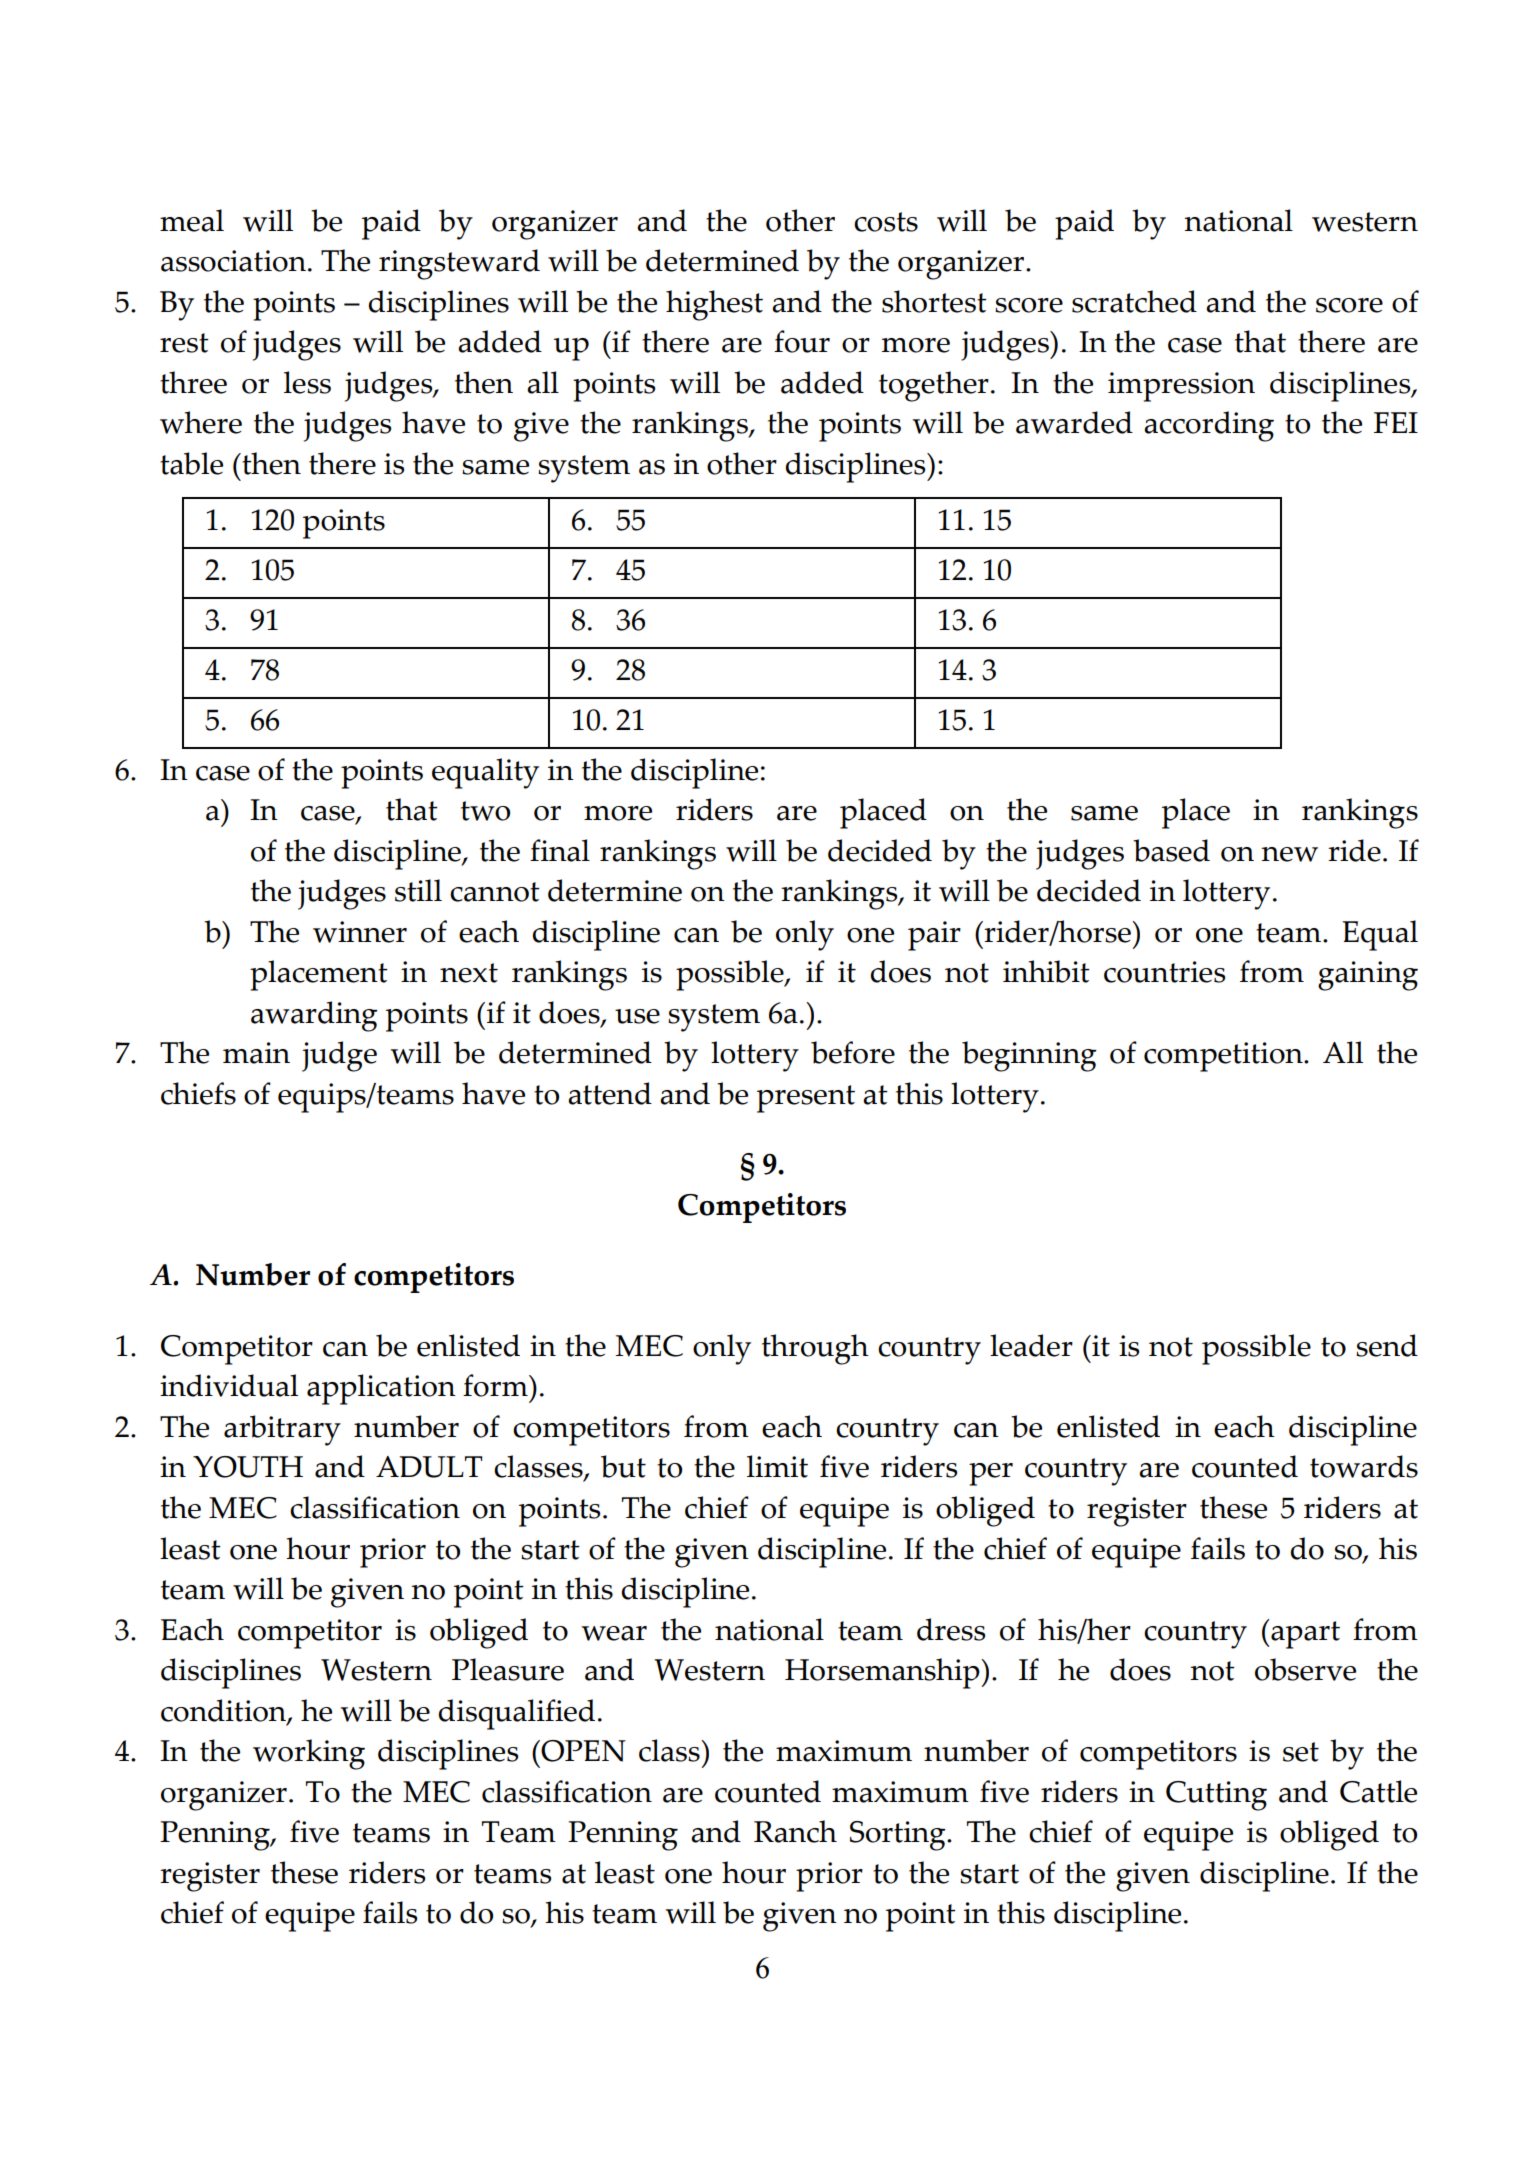  Describe the element at coordinates (314, 1016) in the image. I see `awarding` at that location.
